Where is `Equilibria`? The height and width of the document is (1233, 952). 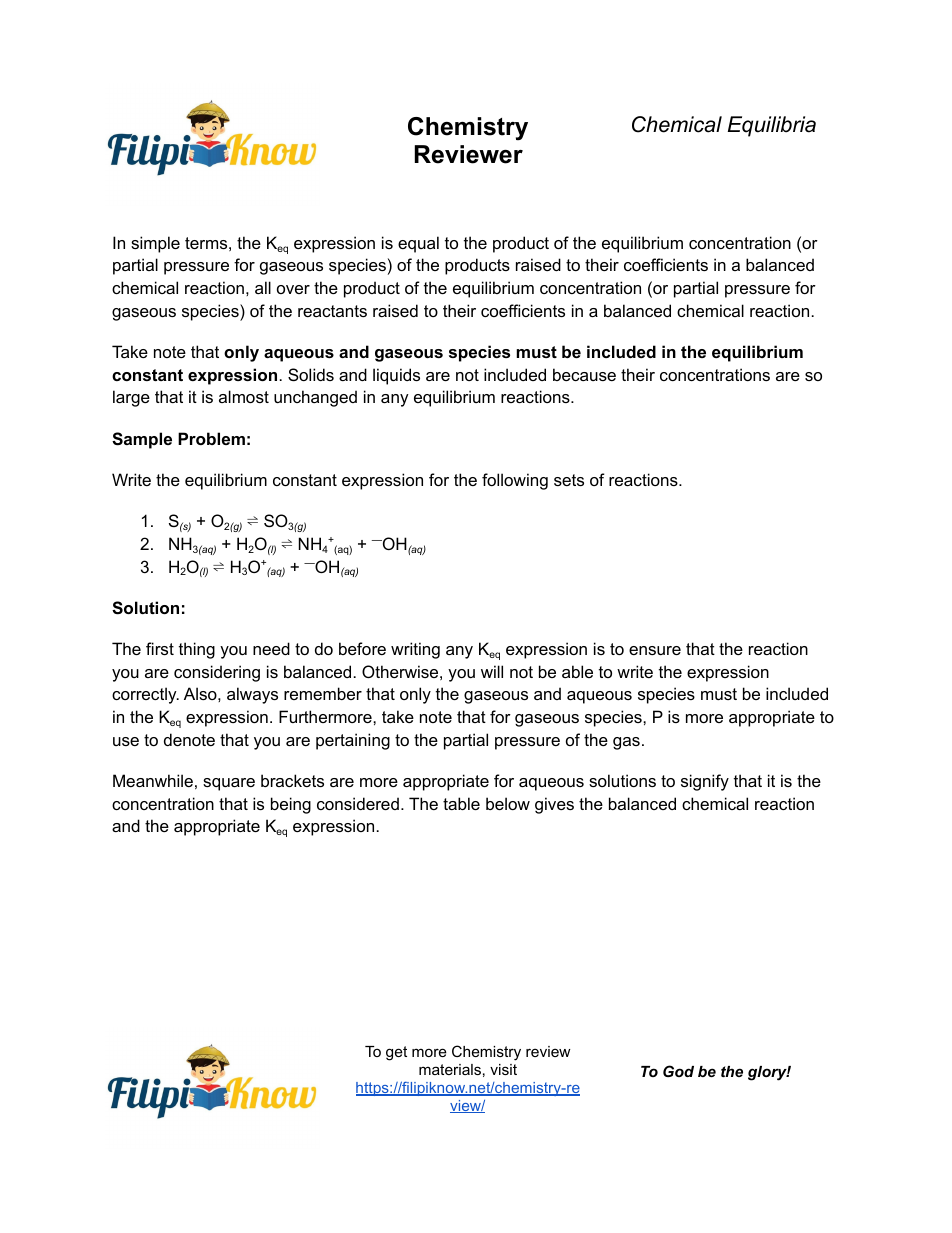 Equilibria is located at coordinates (772, 126).
